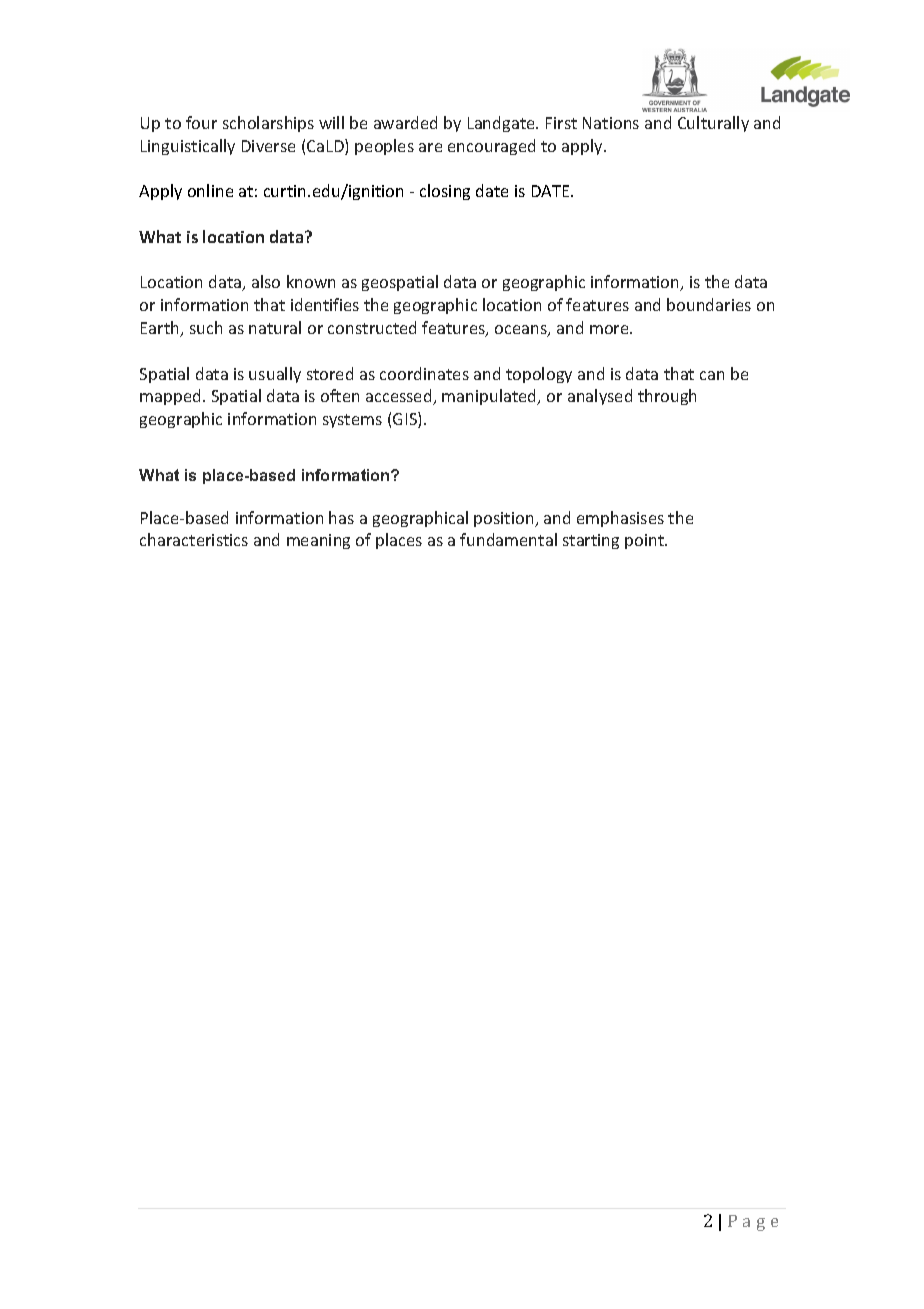 The width and height of the document is (924, 1309). What do you see at coordinates (170, 397) in the document?
I see `mapped` at bounding box center [170, 397].
